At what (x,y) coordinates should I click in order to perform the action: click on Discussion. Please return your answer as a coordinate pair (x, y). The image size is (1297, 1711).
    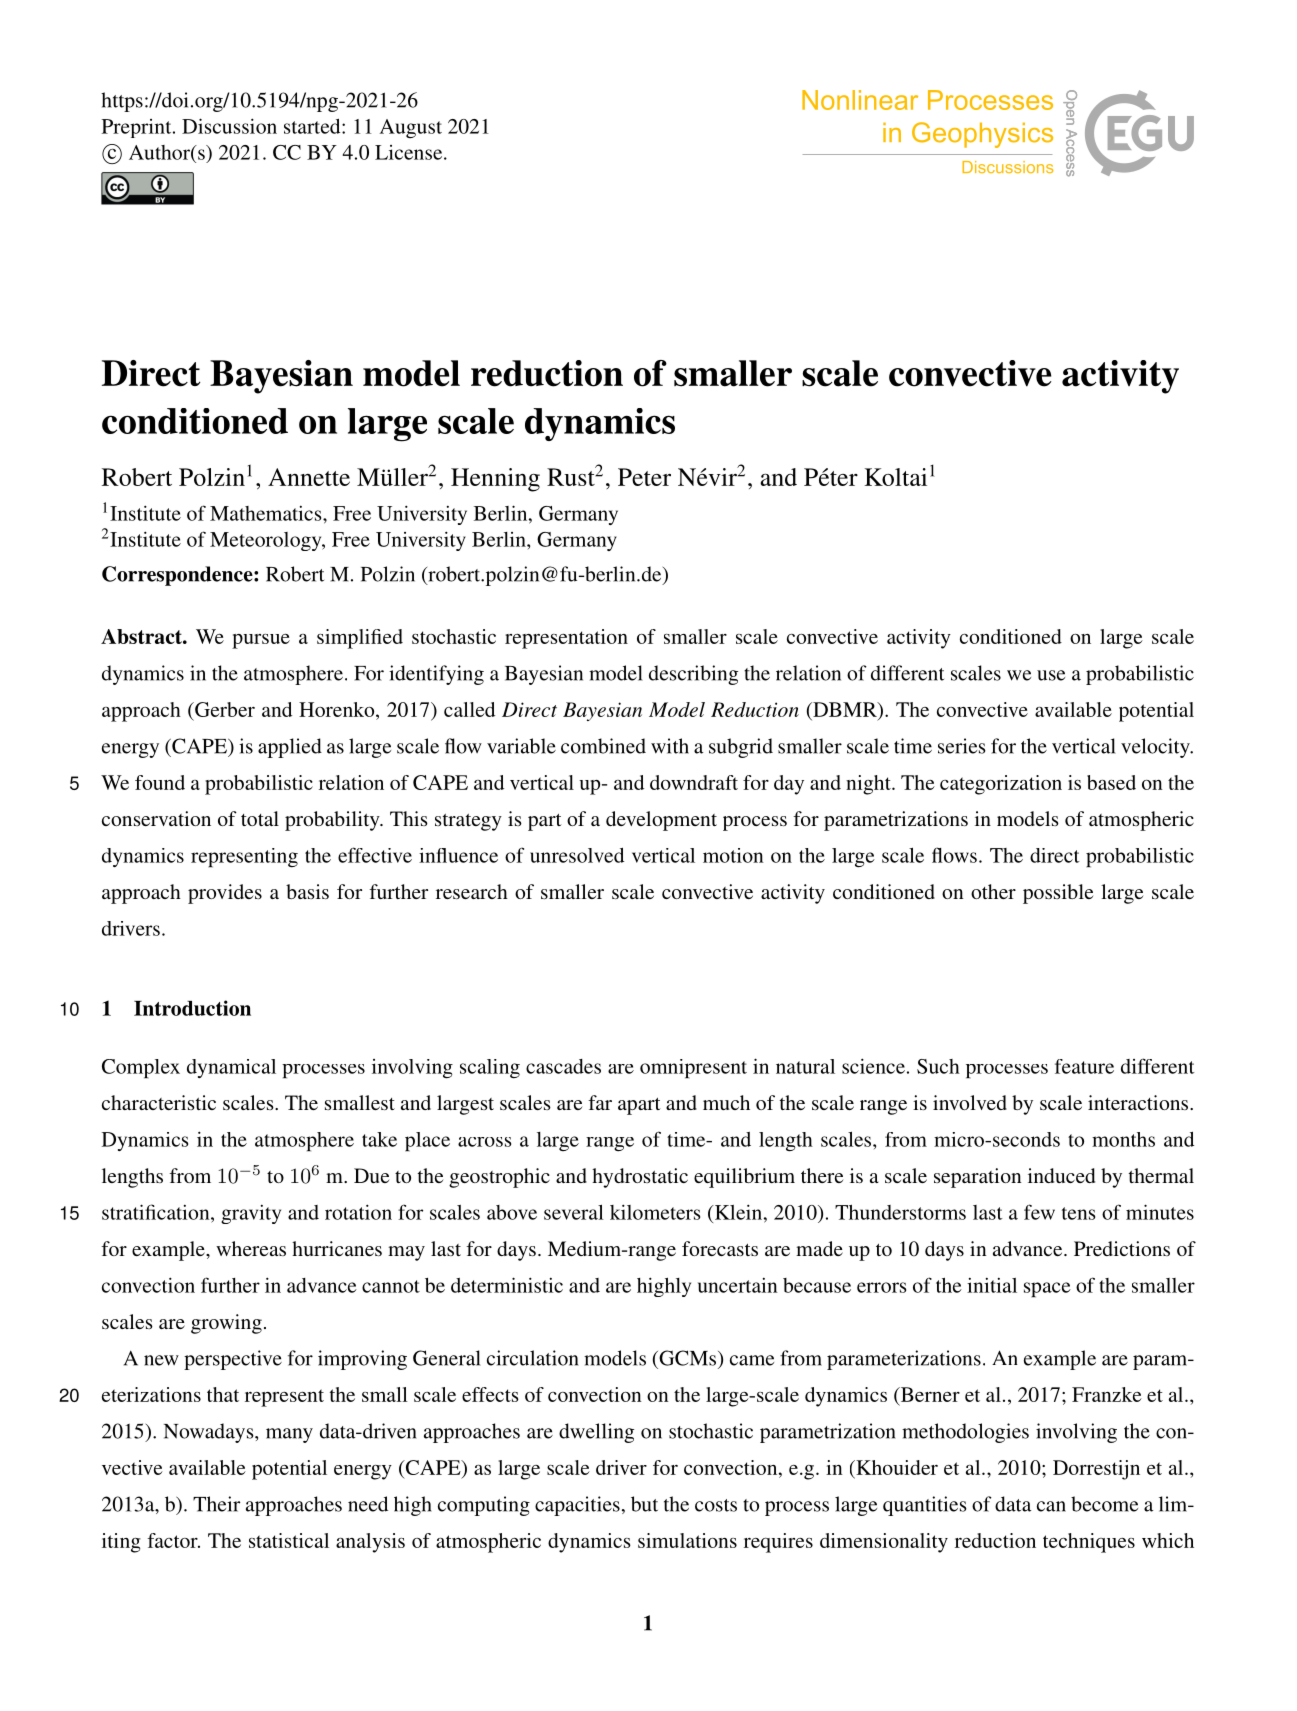
    Looking at the image, I should click on (229, 126).
